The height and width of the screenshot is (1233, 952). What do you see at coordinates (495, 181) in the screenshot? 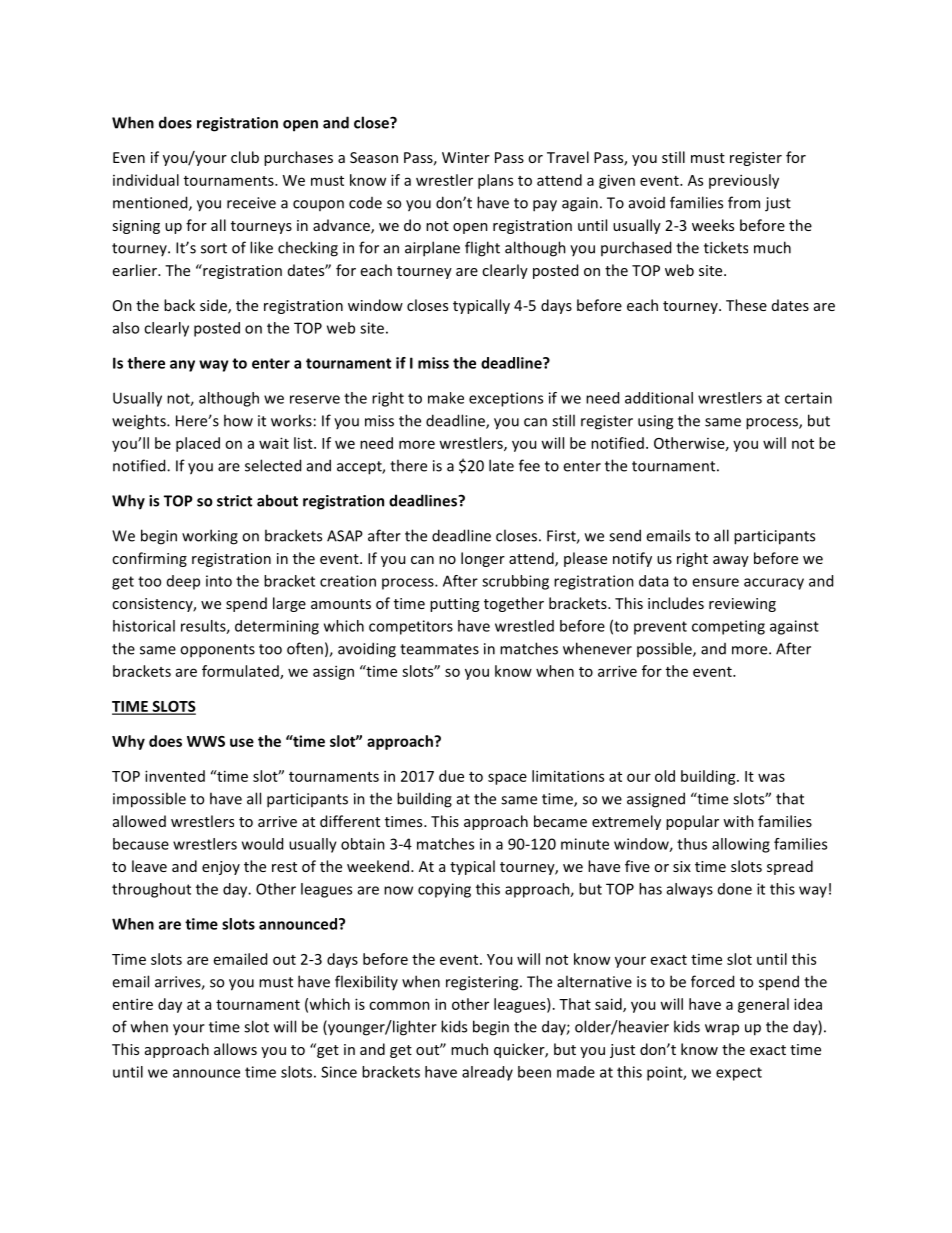
I see `plans` at bounding box center [495, 181].
